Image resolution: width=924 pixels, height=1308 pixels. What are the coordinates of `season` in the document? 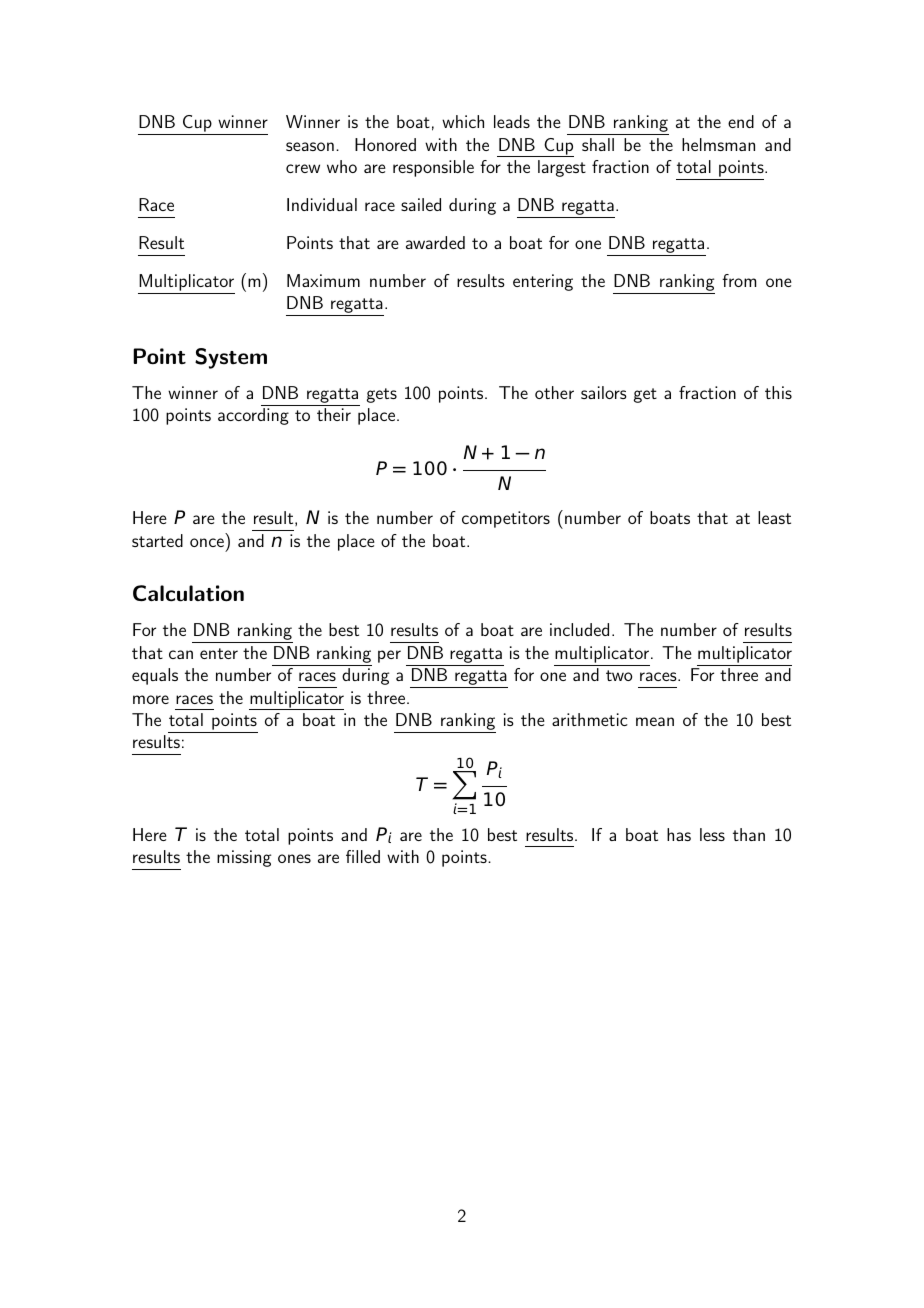 It's located at (310, 146).
